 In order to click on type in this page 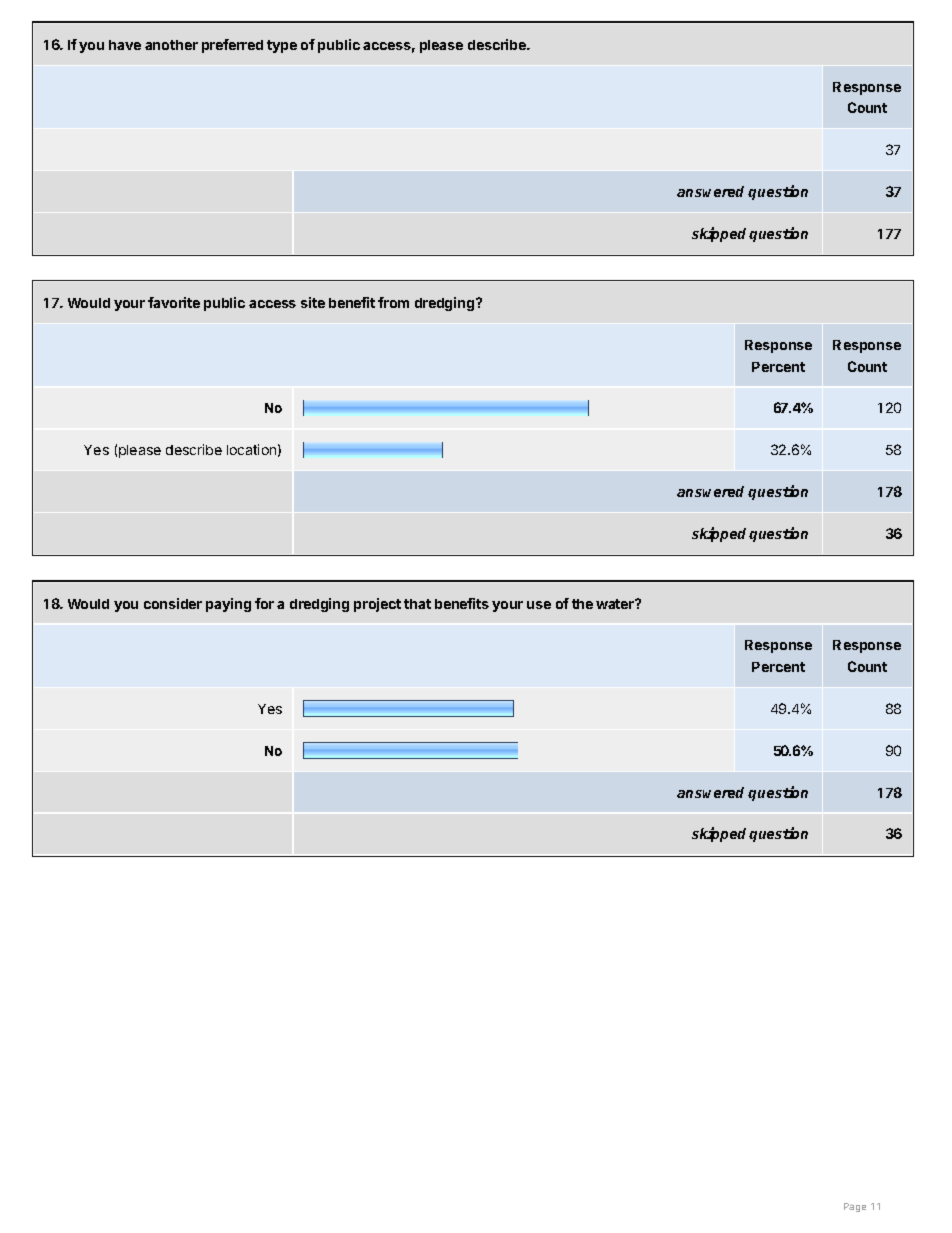, I will do `click(282, 46)`.
